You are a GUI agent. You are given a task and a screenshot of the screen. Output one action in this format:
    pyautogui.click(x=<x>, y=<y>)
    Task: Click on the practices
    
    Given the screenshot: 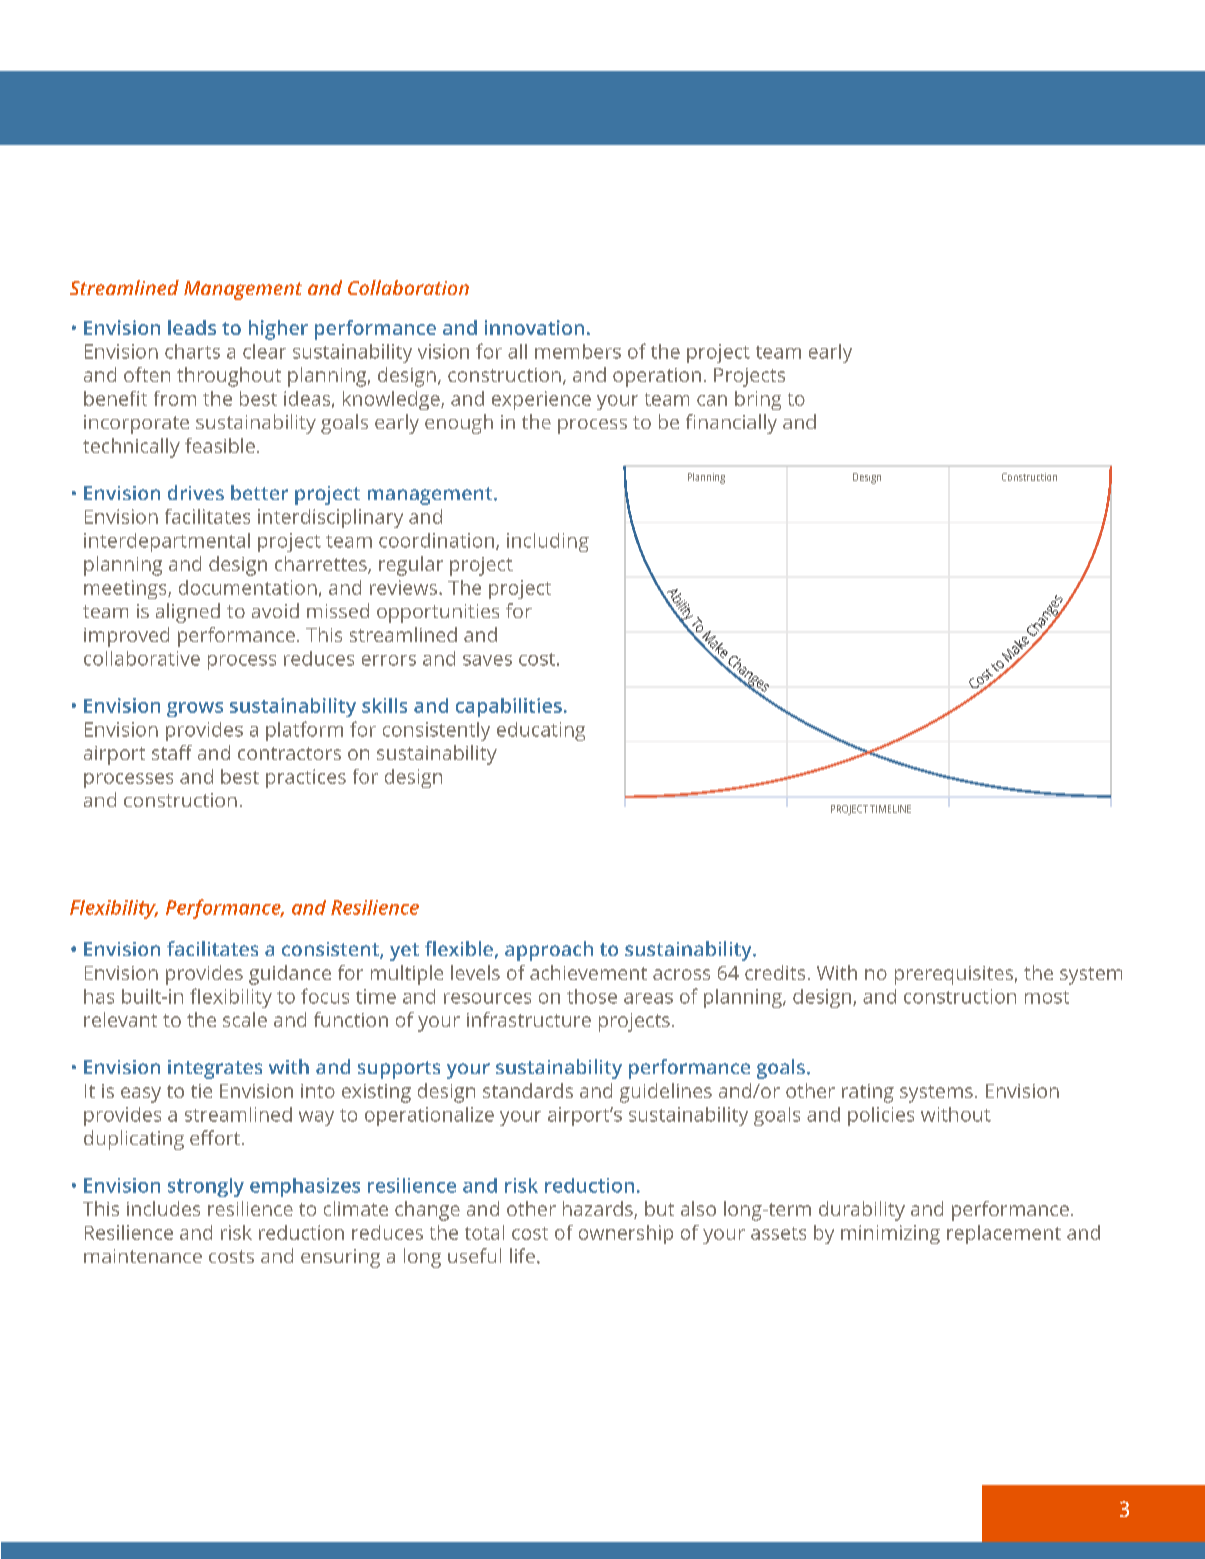 What is the action you would take?
    pyautogui.click(x=306, y=778)
